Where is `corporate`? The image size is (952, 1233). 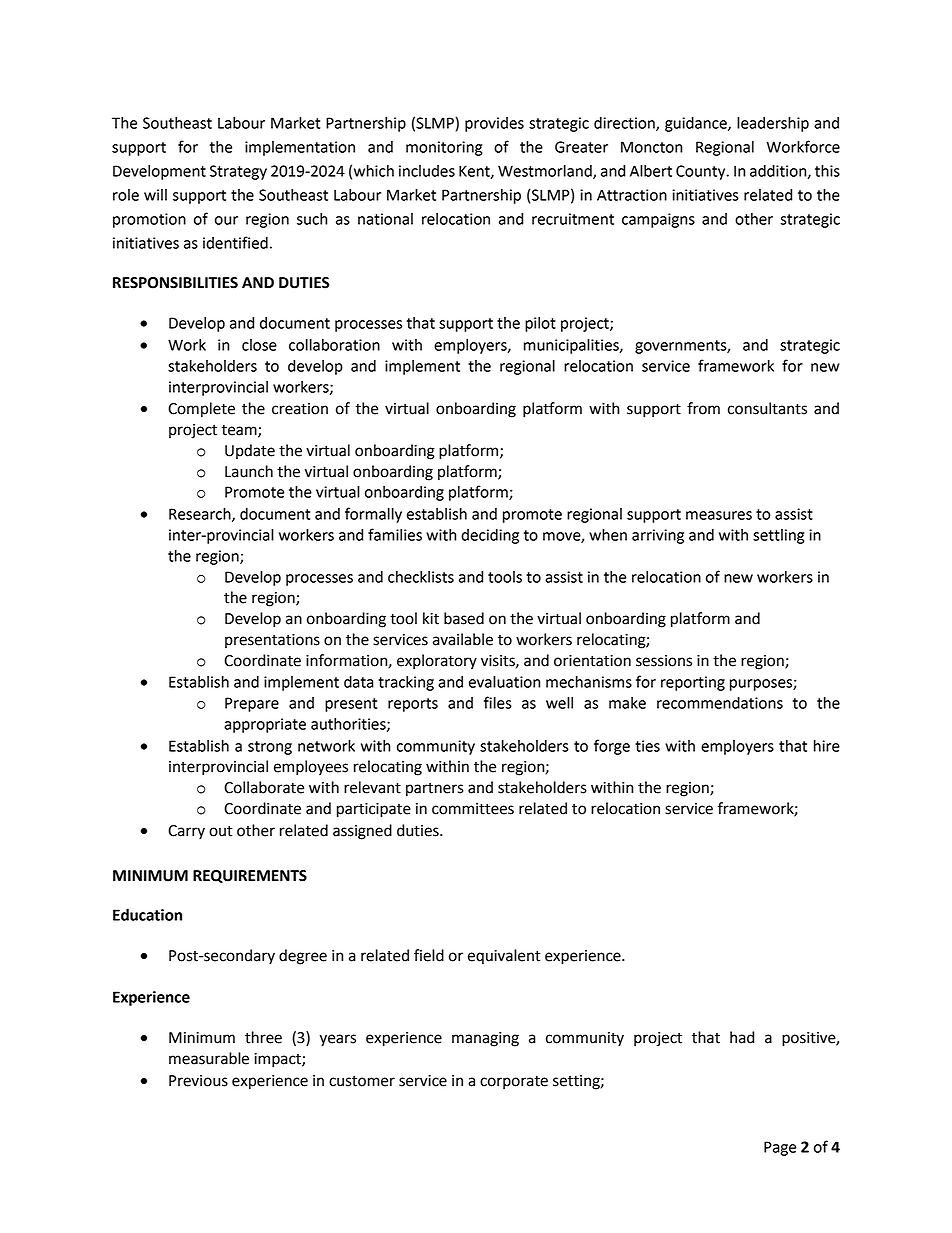 corporate is located at coordinates (514, 1082).
